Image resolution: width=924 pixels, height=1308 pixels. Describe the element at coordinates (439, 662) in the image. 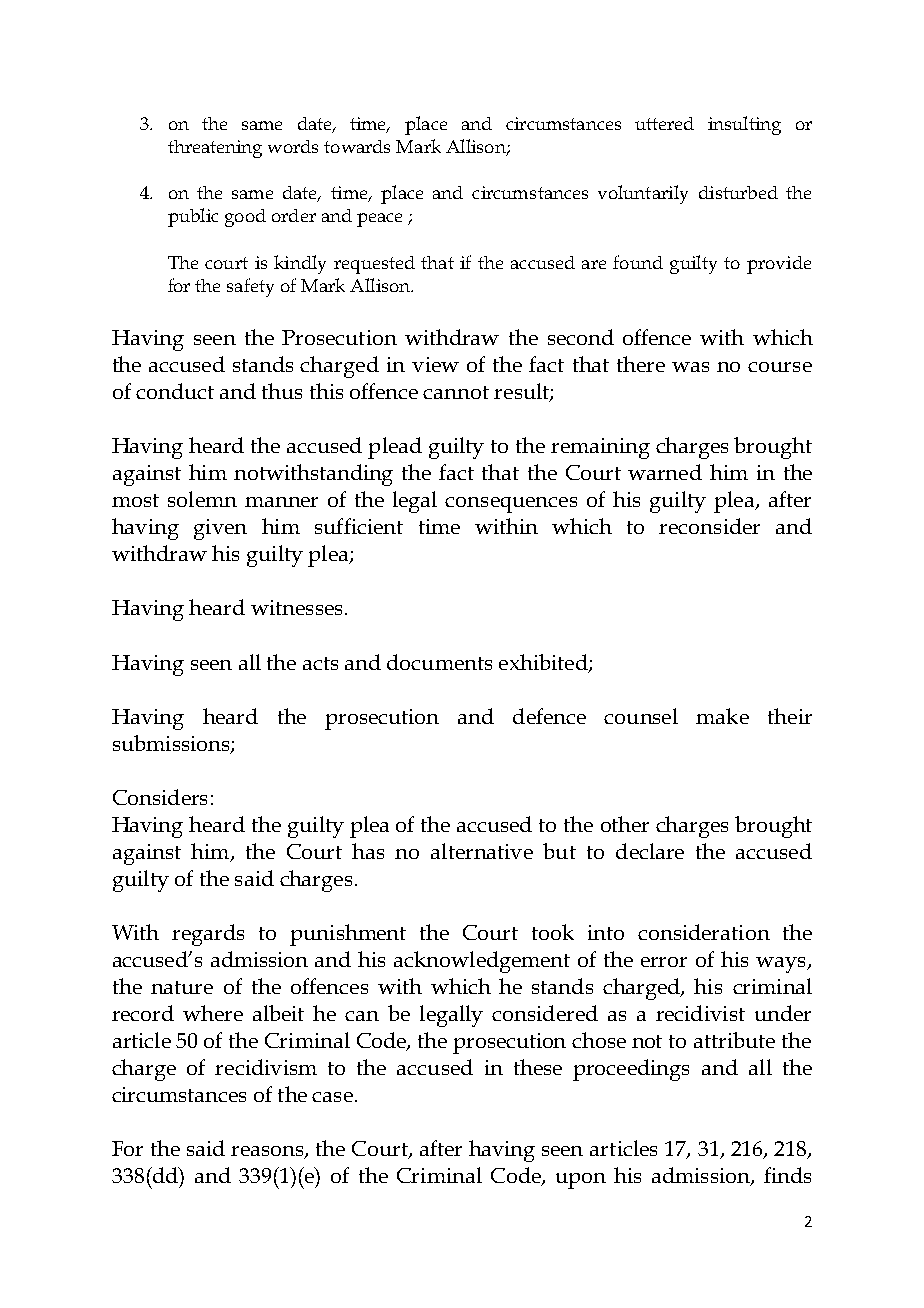

I see `documents` at that location.
